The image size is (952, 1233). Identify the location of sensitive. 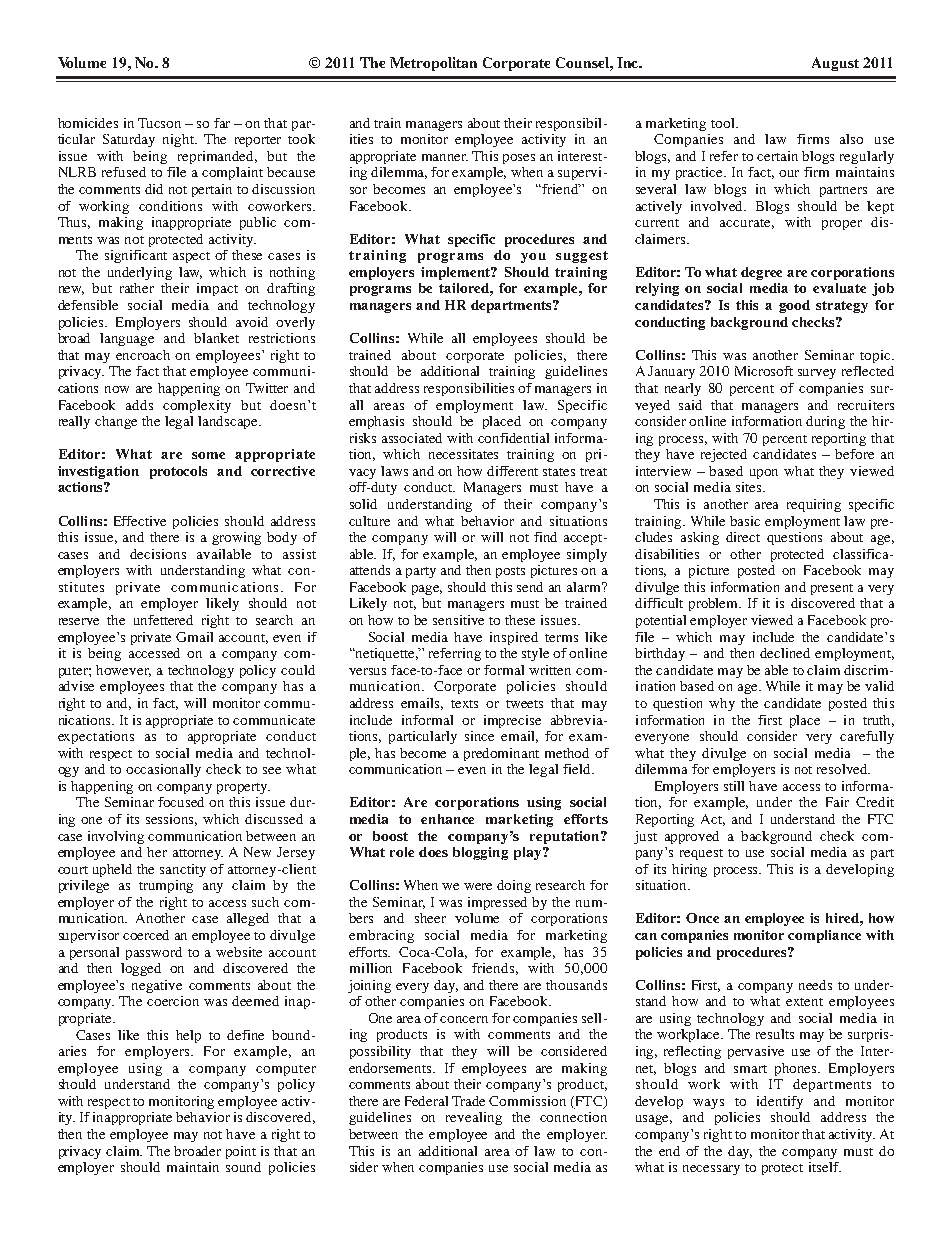
(458, 620).
